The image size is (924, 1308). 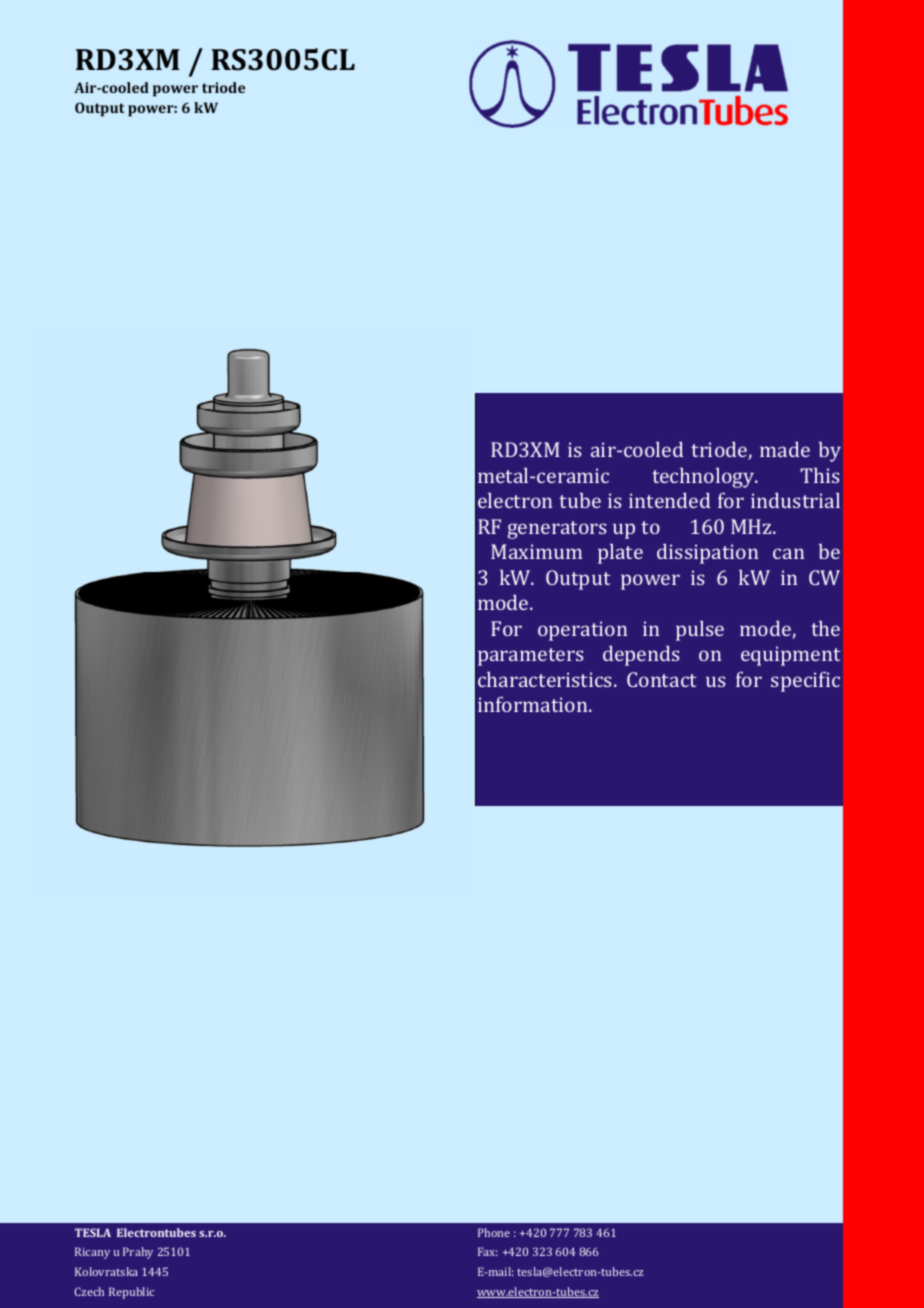 What do you see at coordinates (488, 1251) in the screenshot?
I see `Fax` at bounding box center [488, 1251].
